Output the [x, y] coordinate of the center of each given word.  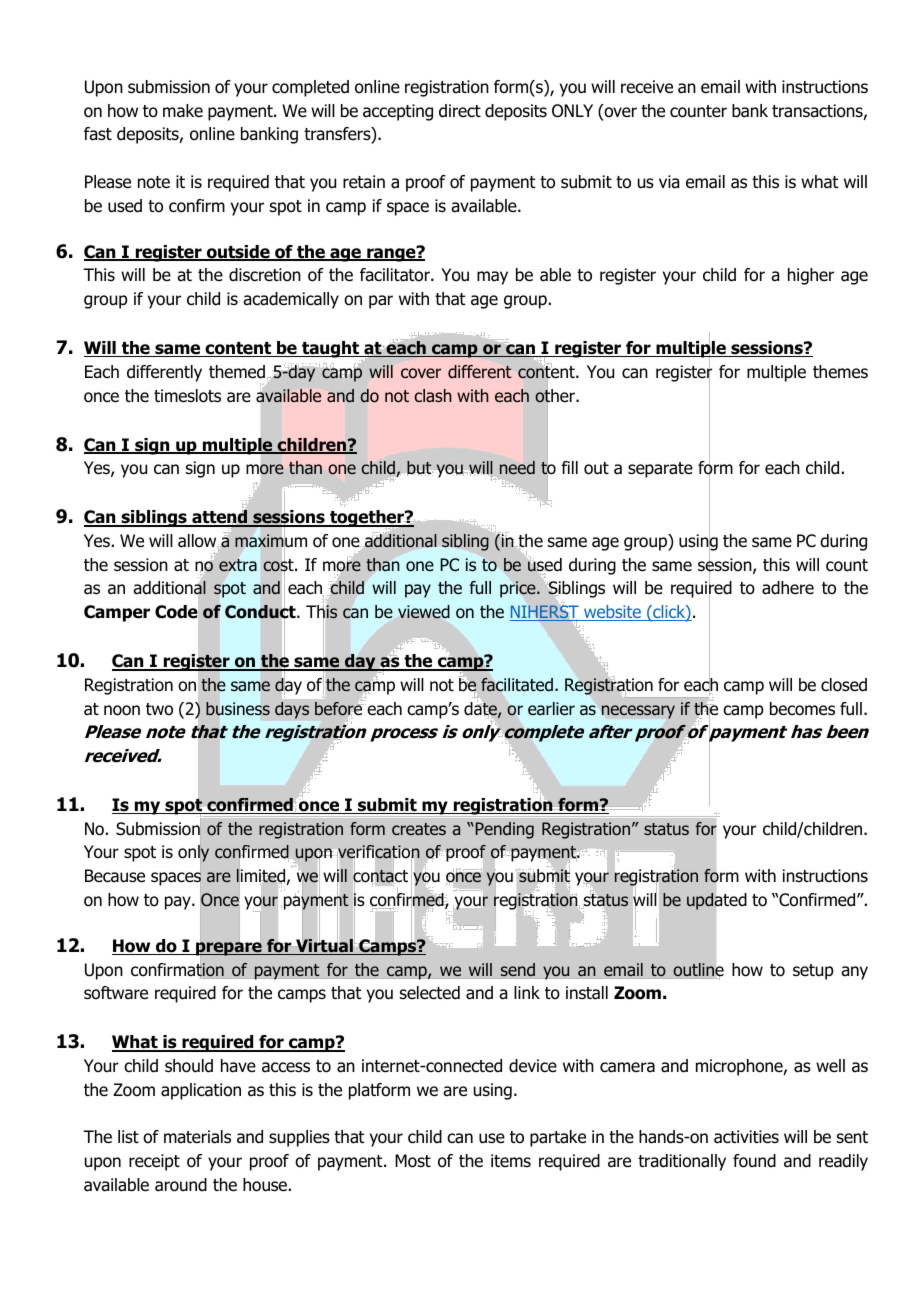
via [669, 182]
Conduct [261, 612]
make [183, 111]
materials [197, 1137]
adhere [788, 588]
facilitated [517, 685]
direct [460, 111]
